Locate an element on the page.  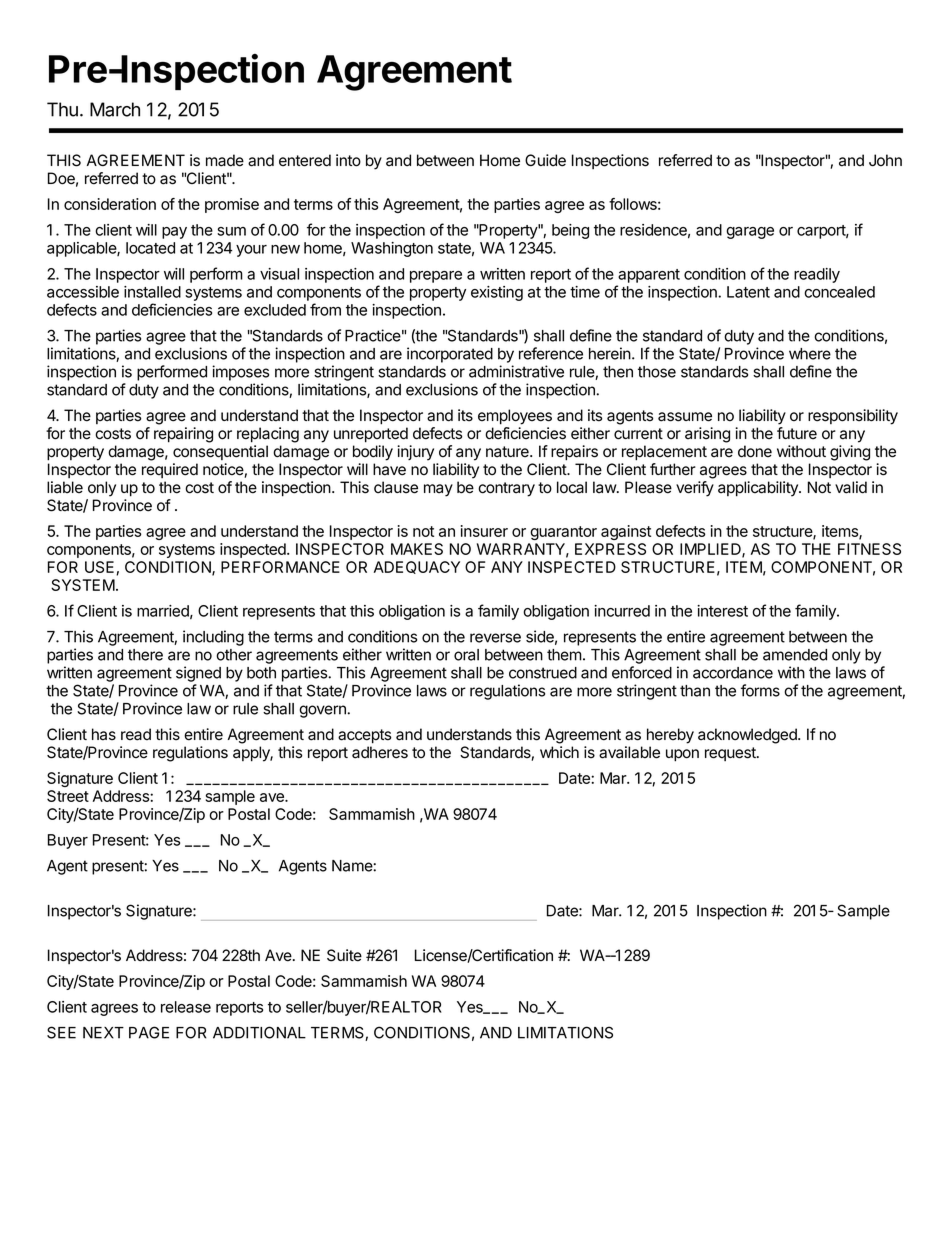
Guide is located at coordinates (545, 160).
